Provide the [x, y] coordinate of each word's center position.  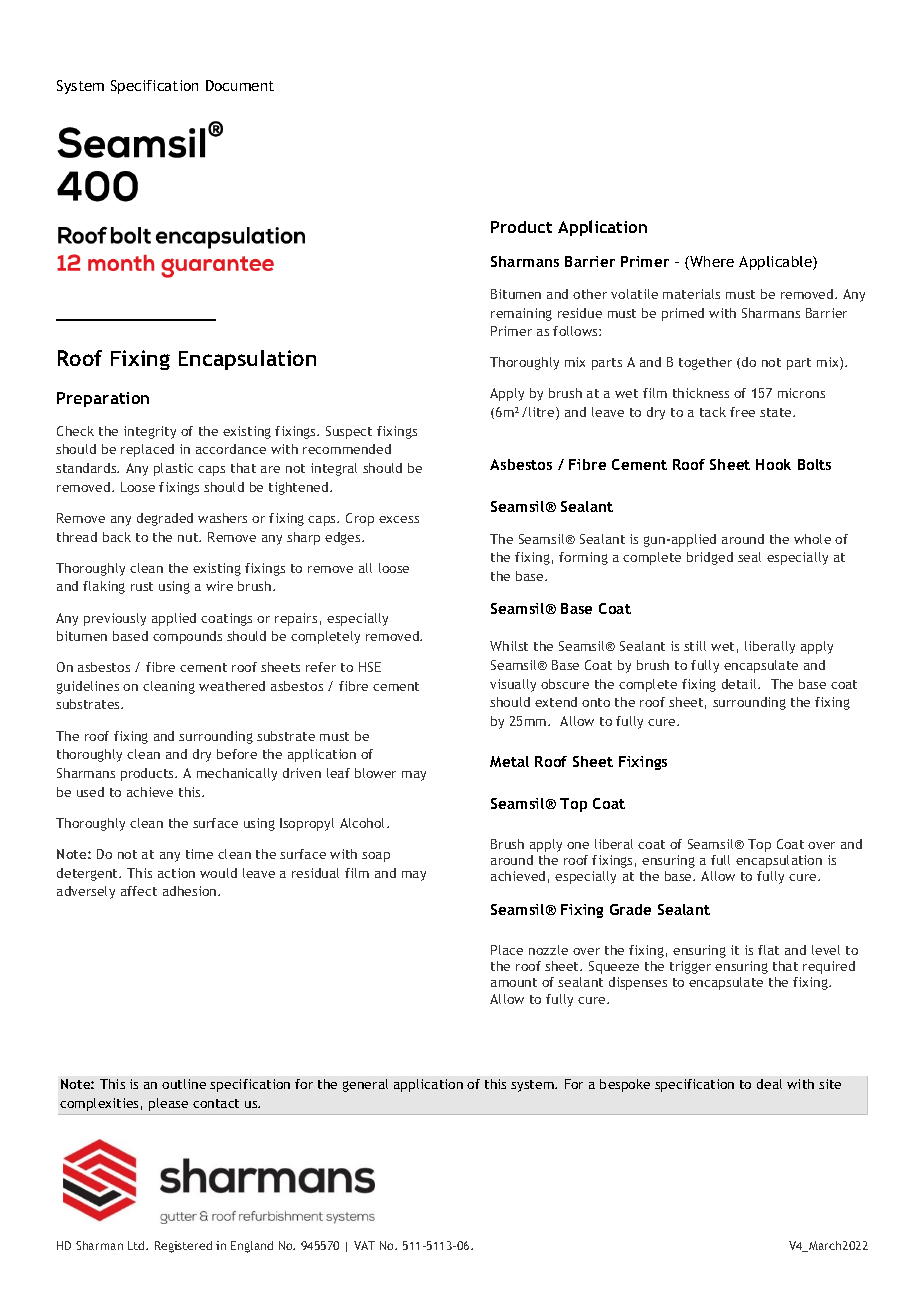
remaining [521, 314]
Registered [183, 1247]
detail [740, 684]
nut [189, 537]
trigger [690, 967]
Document [240, 85]
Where [711, 263]
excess [399, 519]
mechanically [237, 774]
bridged [710, 558]
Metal [509, 761]
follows [576, 331]
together [705, 363]
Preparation [103, 399]
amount [514, 982]
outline [184, 1084]
